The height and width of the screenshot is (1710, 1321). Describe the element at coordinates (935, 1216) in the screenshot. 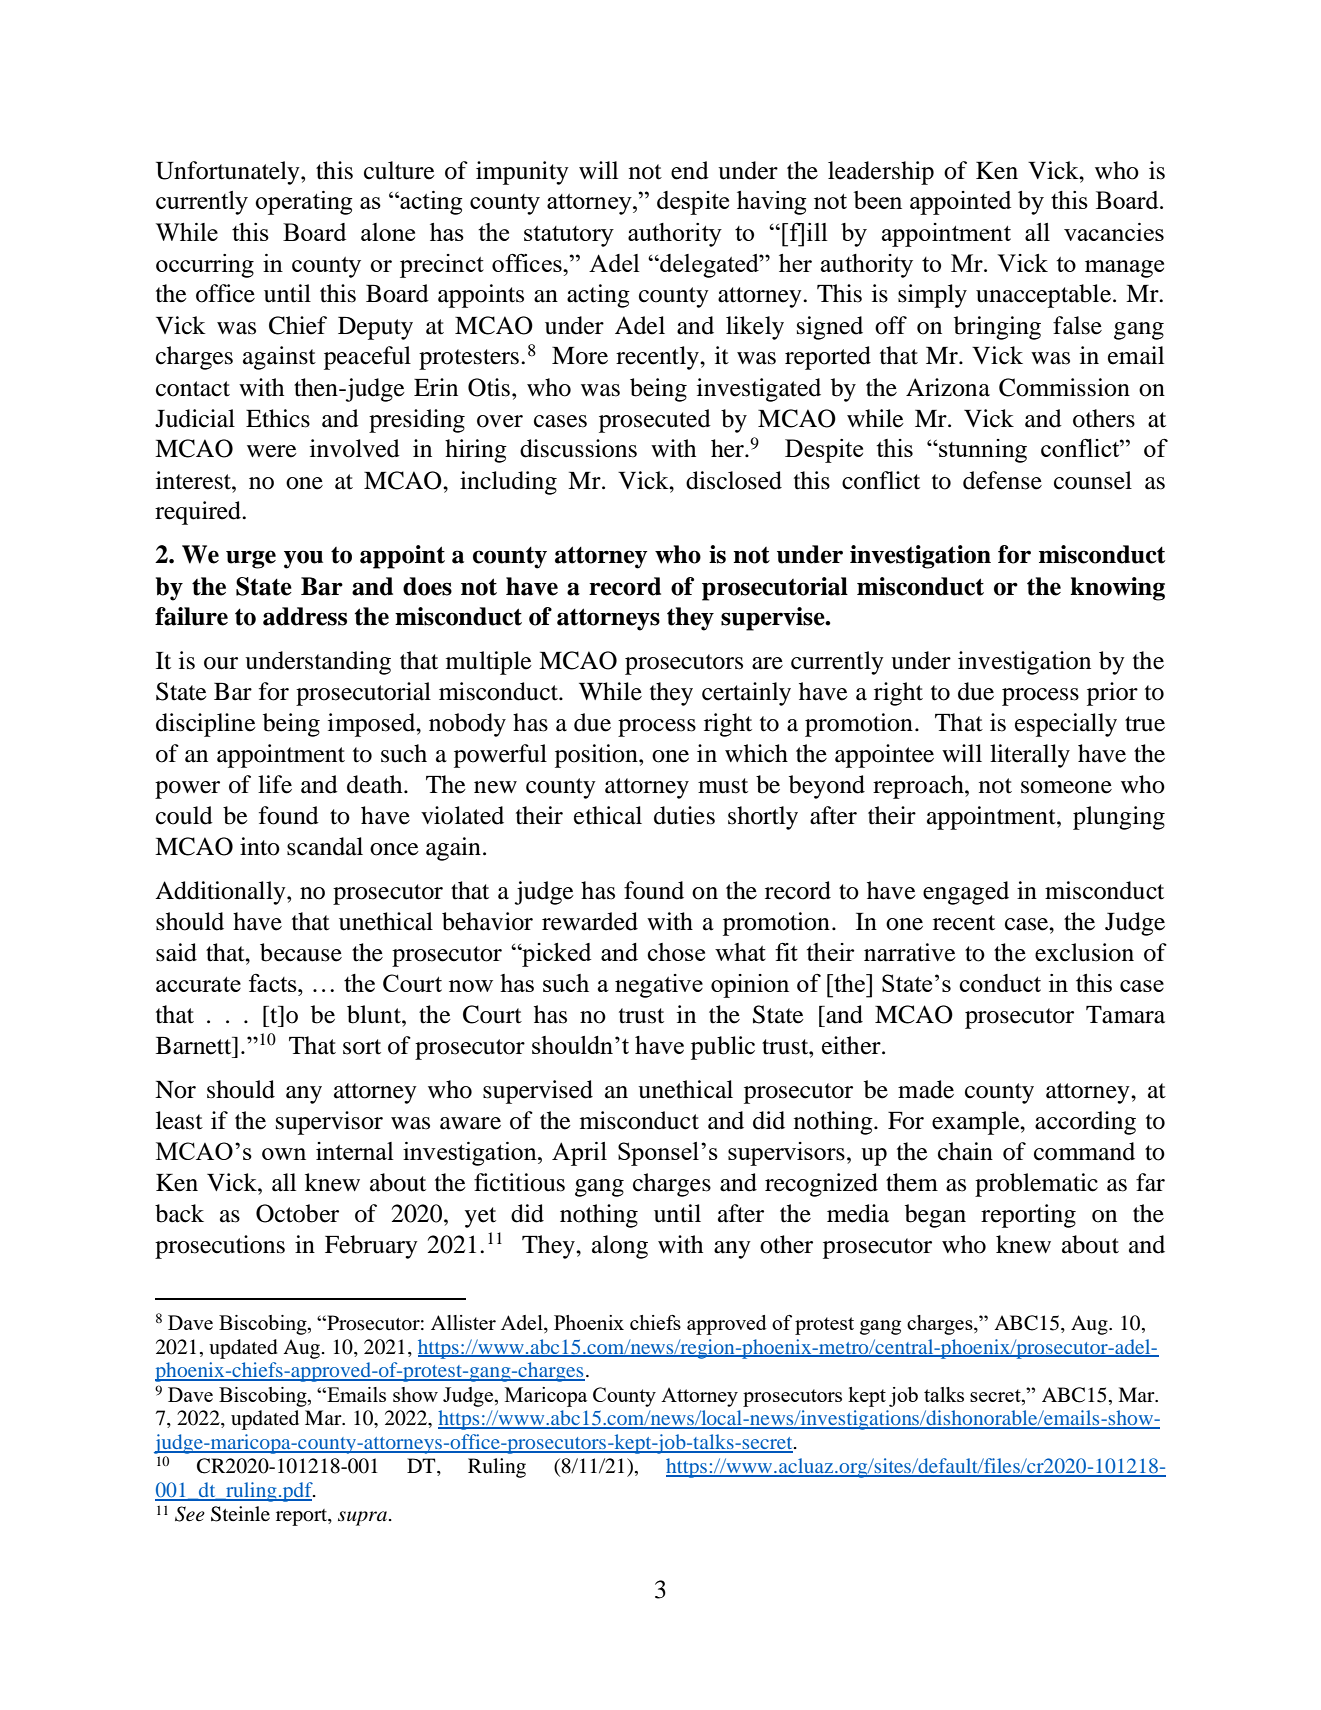

I see `began` at that location.
